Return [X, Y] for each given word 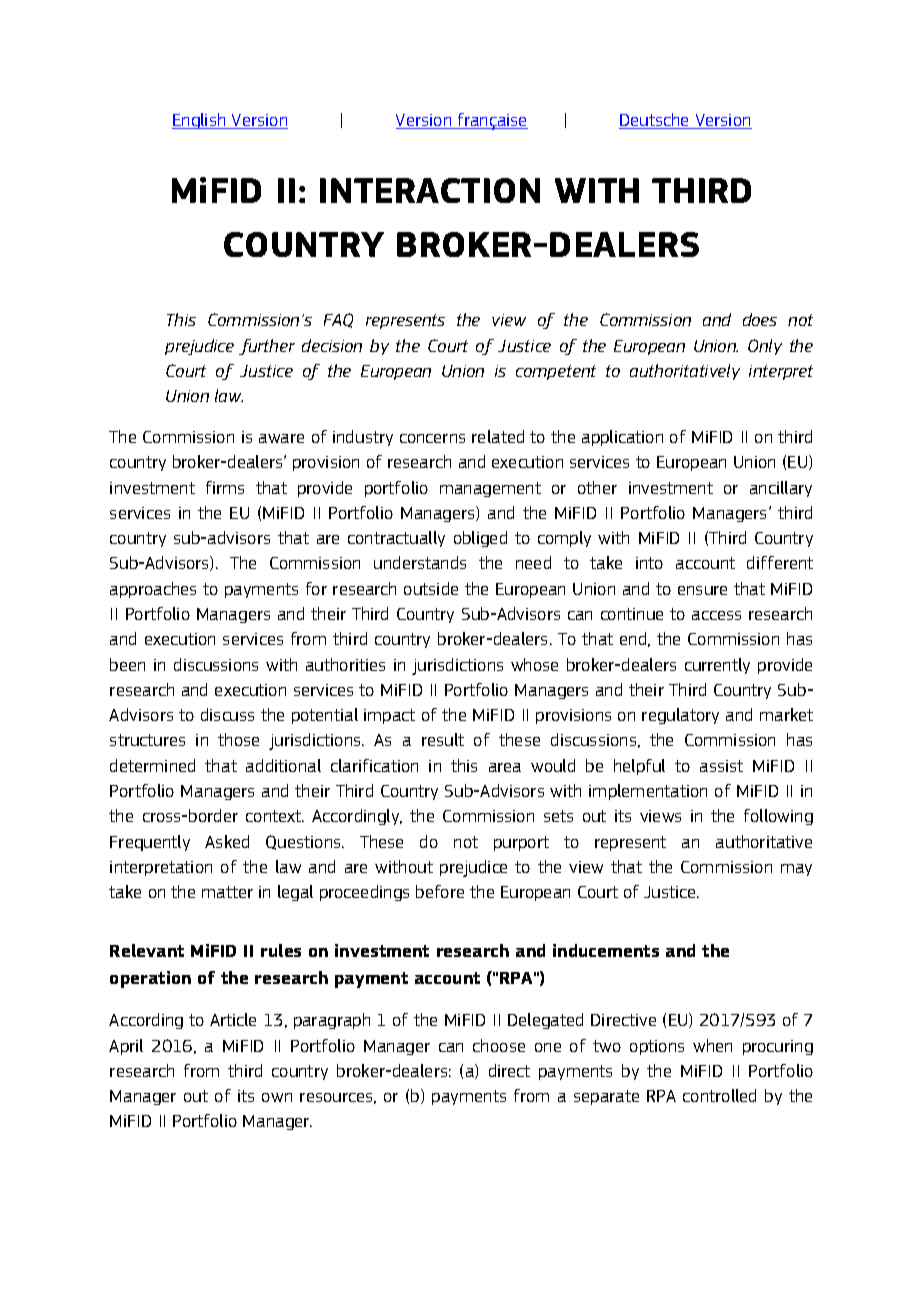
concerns [432, 438]
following [778, 817]
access [716, 615]
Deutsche [655, 121]
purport [521, 843]
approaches [153, 590]
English [200, 121]
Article [233, 1019]
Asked [227, 841]
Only [765, 347]
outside [431, 588]
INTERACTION [430, 190]
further [267, 347]
